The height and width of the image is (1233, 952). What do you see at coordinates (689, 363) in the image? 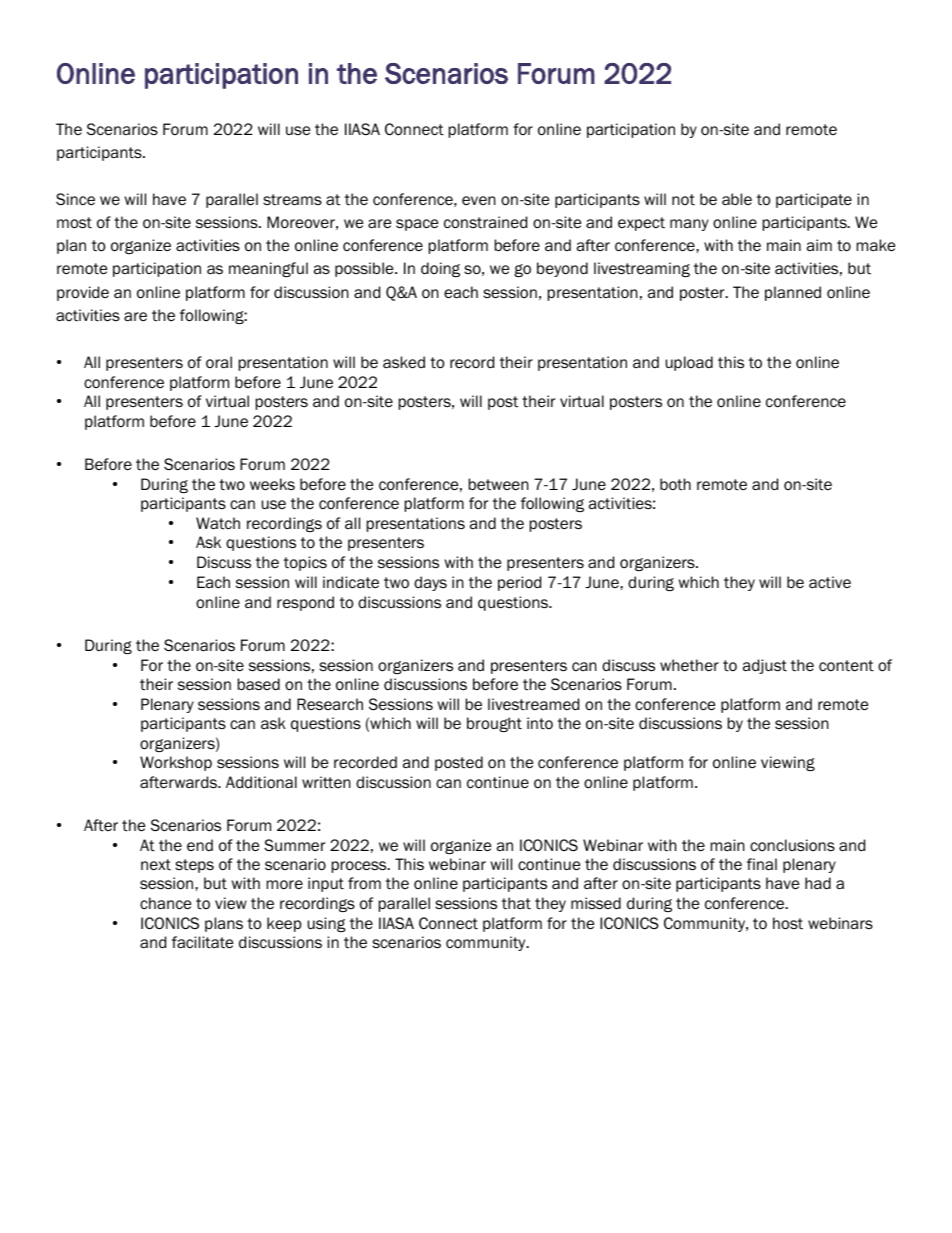
I see `upload` at bounding box center [689, 363].
